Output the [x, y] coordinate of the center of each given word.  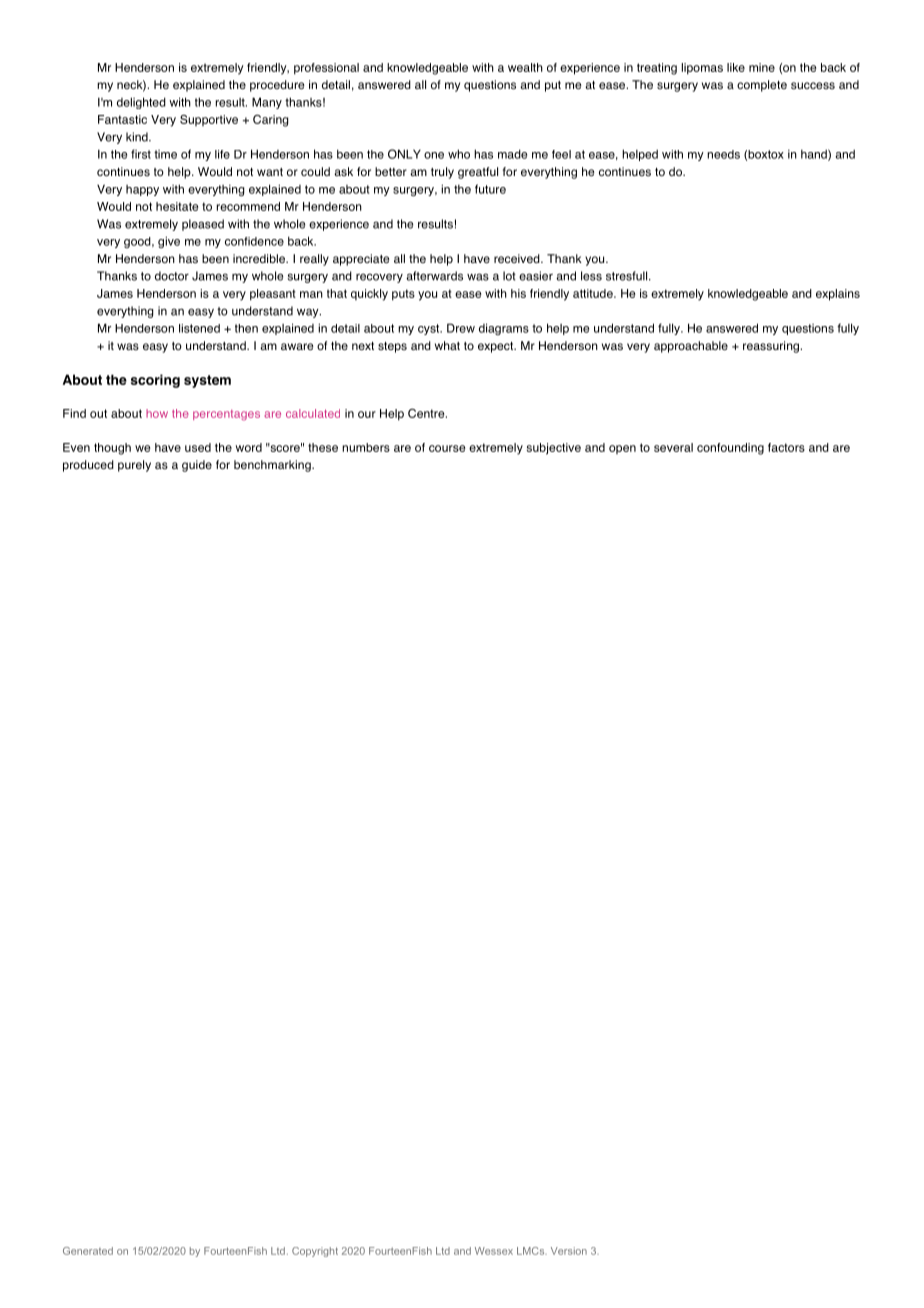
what [447, 345]
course [447, 448]
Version [569, 1251]
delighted [141, 103]
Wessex [494, 1251]
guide [197, 466]
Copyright [315, 1252]
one [434, 155]
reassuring [772, 347]
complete [762, 86]
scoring [155, 381]
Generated [88, 1251]
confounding [730, 449]
